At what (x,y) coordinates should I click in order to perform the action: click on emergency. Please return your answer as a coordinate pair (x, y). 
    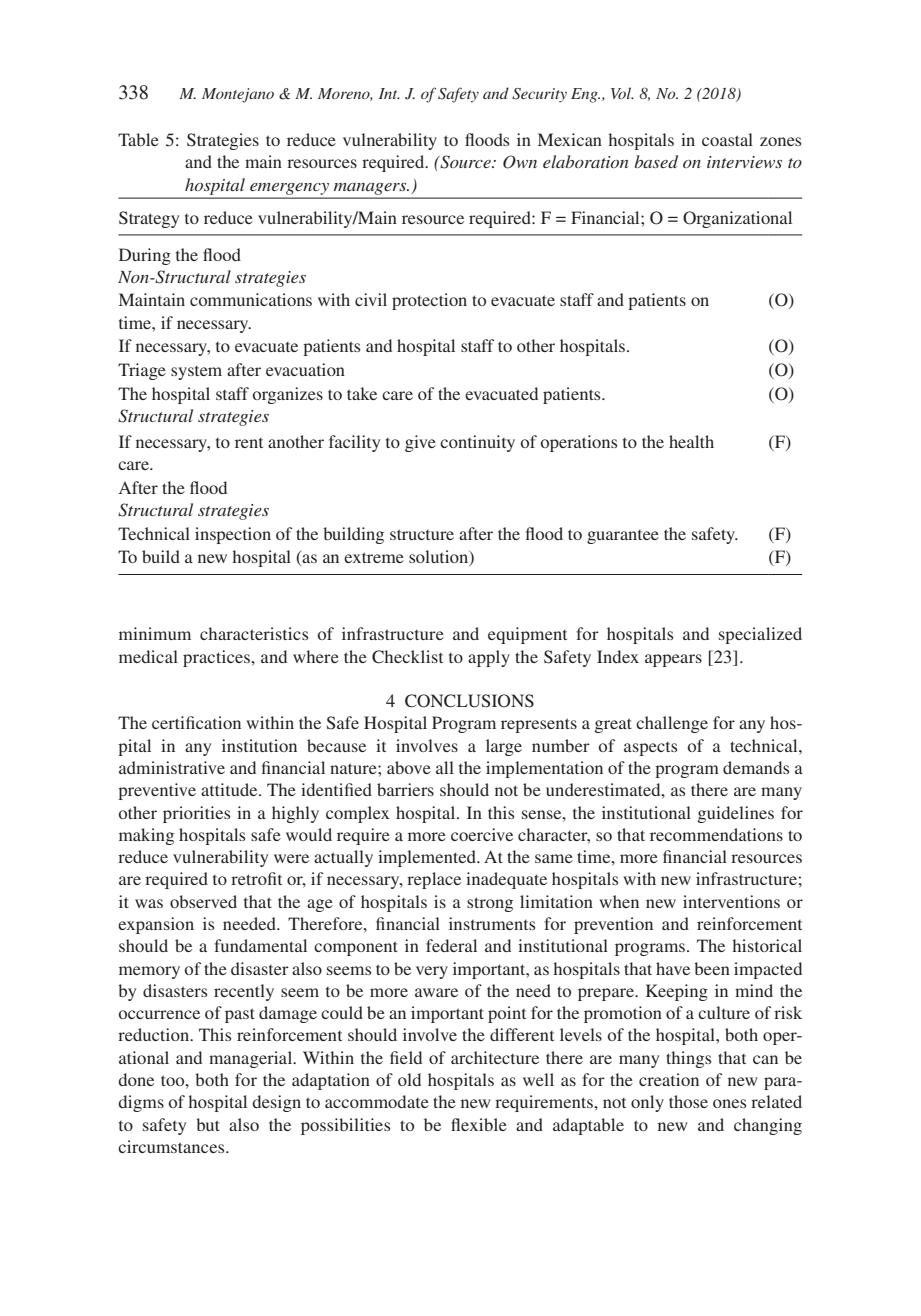
    Looking at the image, I should click on (289, 189).
